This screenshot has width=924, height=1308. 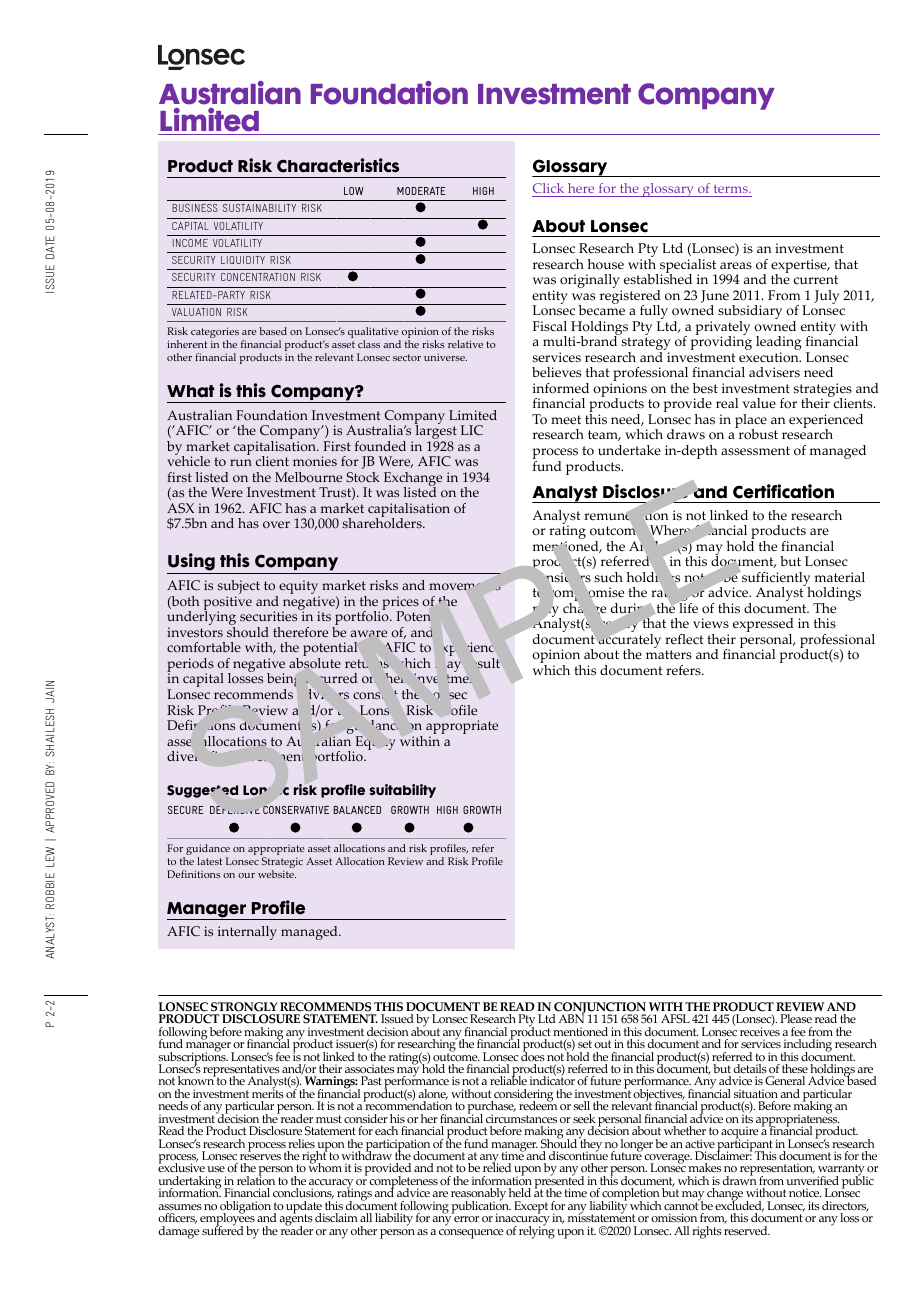 What do you see at coordinates (763, 626) in the screenshot?
I see `expressed` at bounding box center [763, 626].
